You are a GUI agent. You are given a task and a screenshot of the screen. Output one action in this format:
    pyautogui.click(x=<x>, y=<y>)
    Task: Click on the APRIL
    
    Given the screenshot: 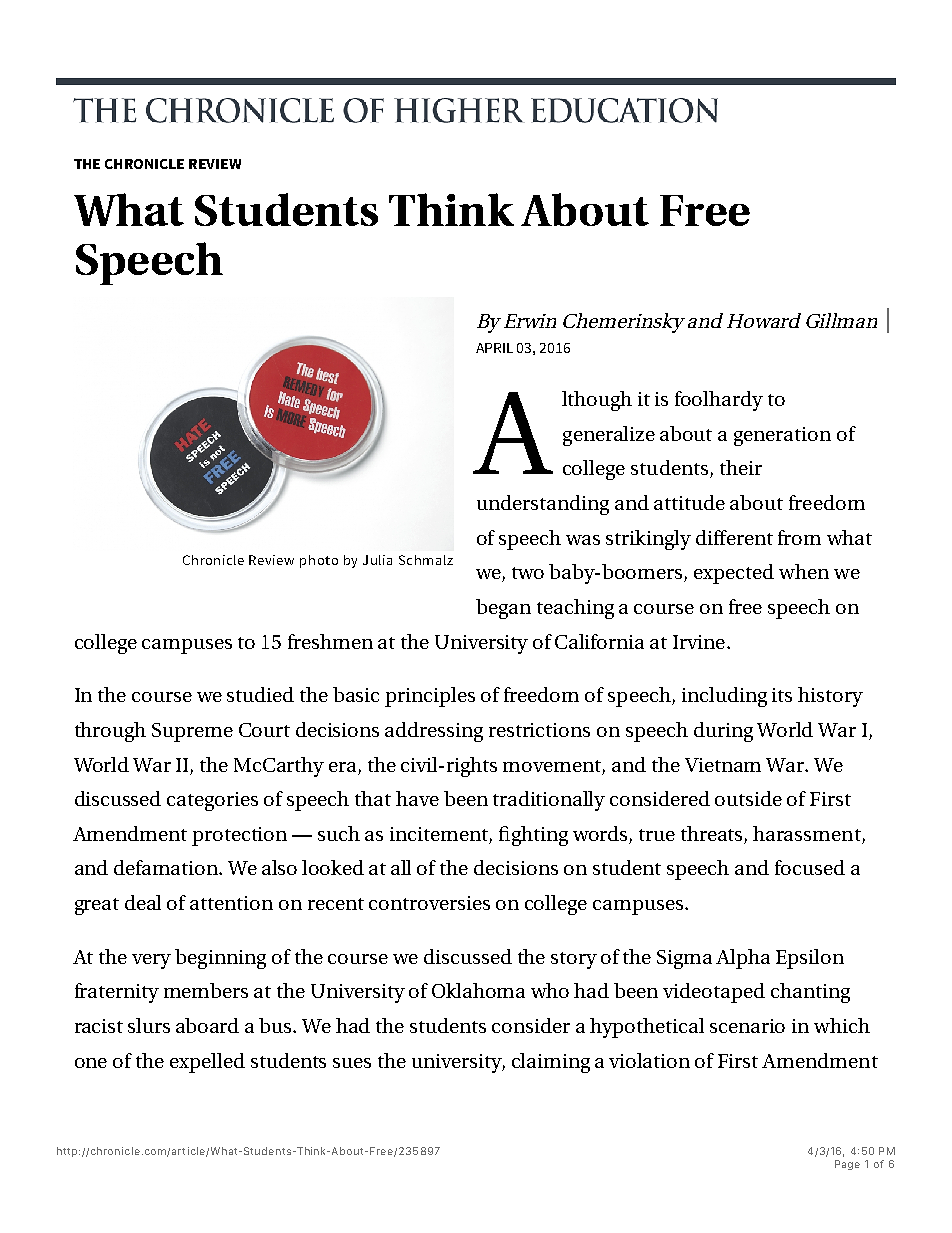 What is the action you would take?
    pyautogui.click(x=494, y=348)
